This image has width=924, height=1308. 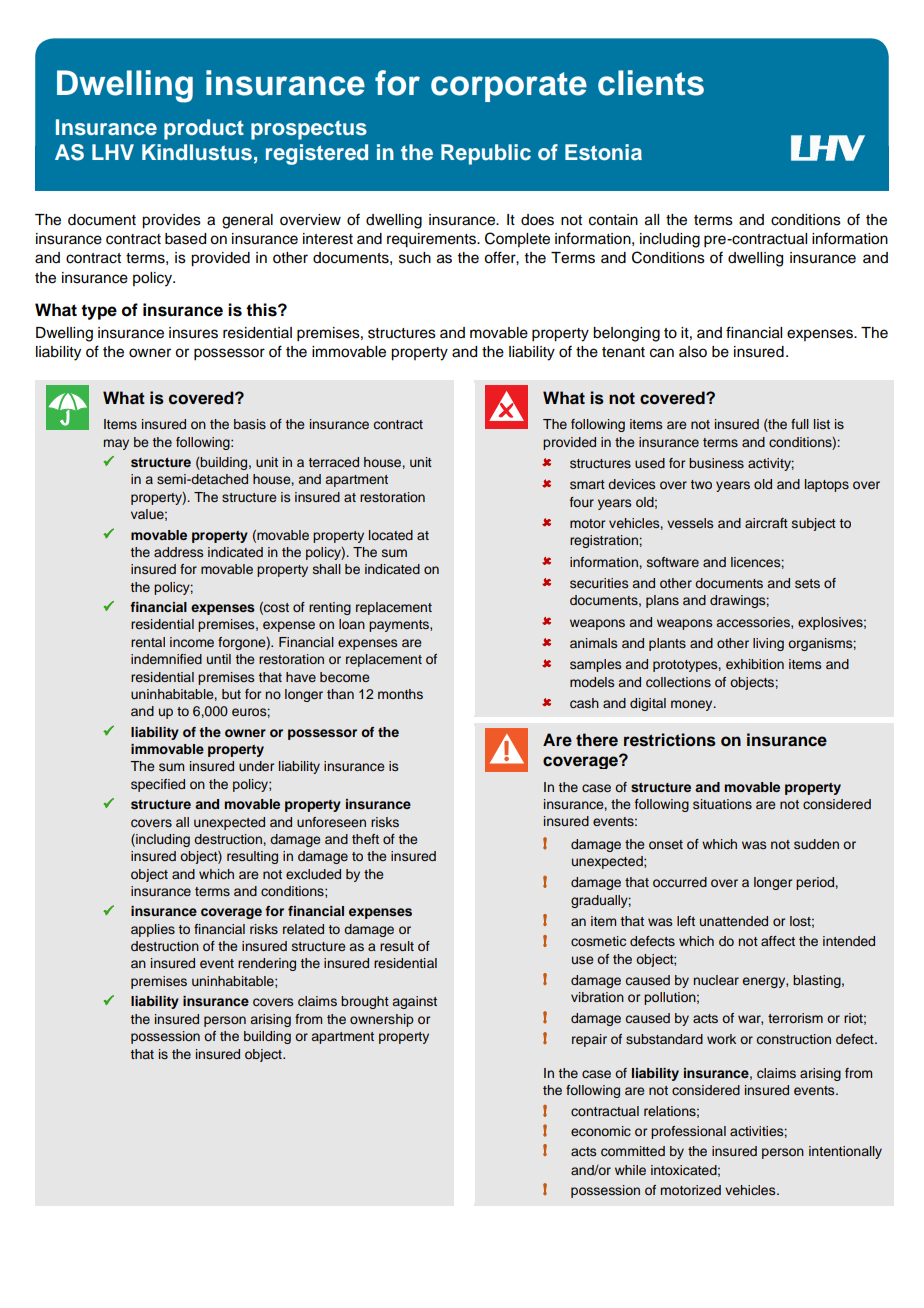 What do you see at coordinates (593, 643) in the image?
I see `animals` at bounding box center [593, 643].
